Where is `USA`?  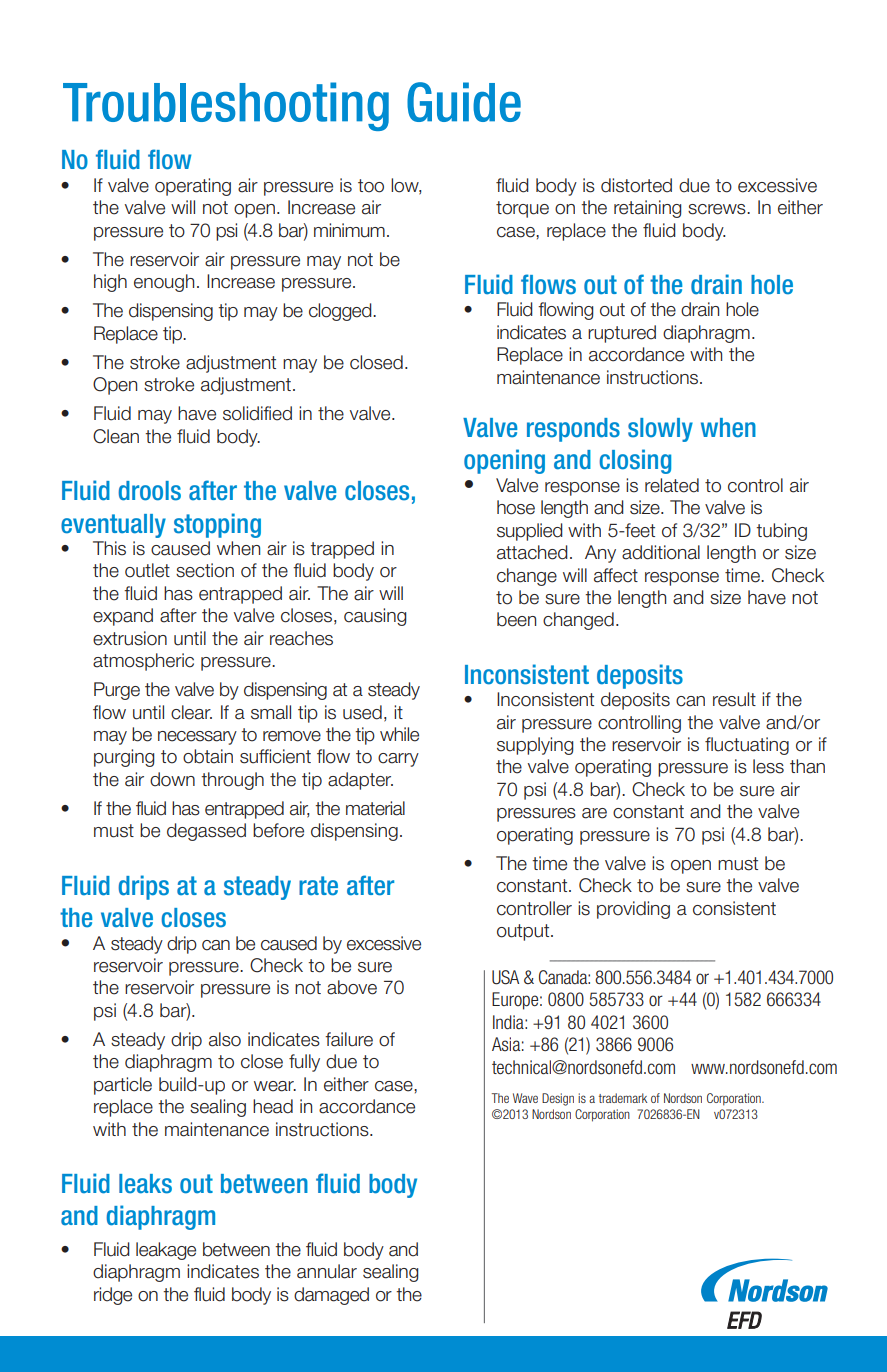 USA is located at coordinates (505, 977).
